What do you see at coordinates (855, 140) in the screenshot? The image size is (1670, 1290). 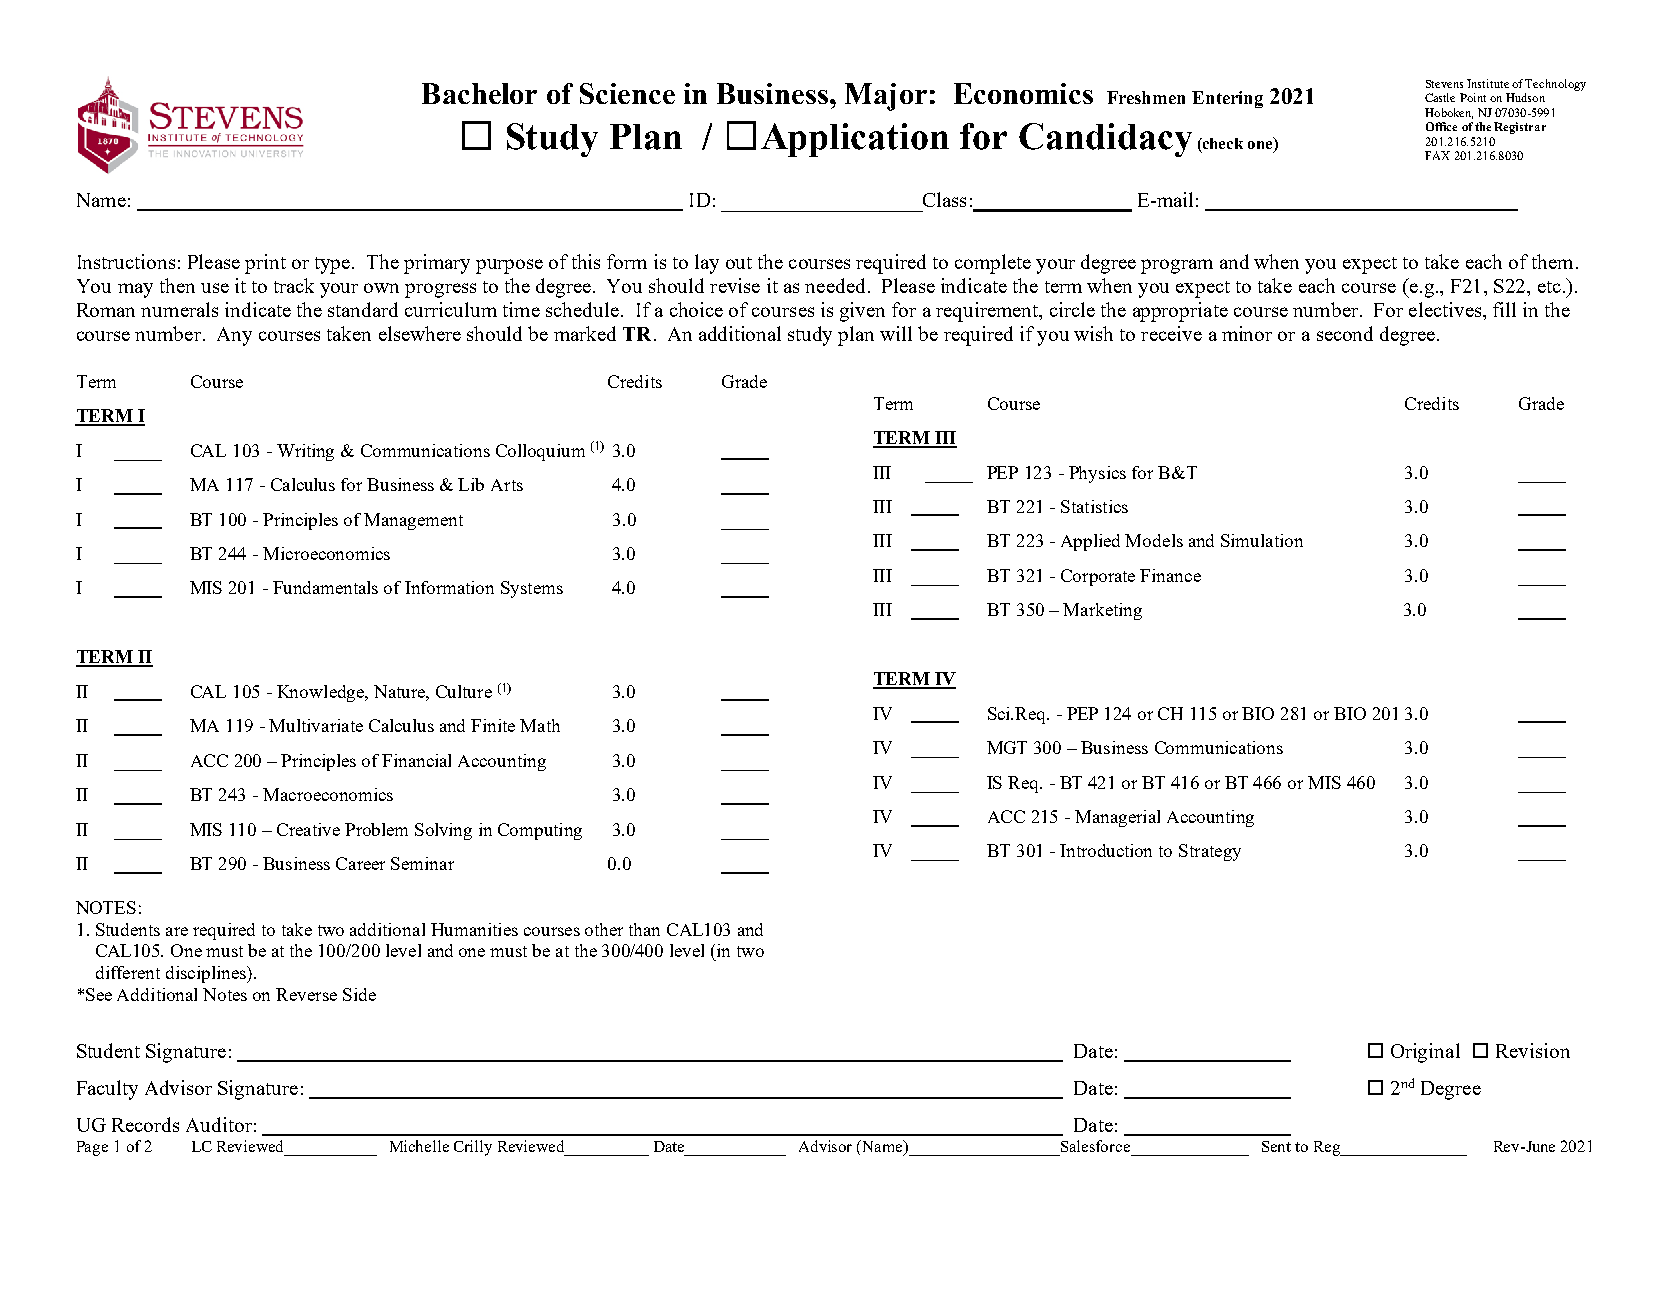 I see `Application` at bounding box center [855, 140].
